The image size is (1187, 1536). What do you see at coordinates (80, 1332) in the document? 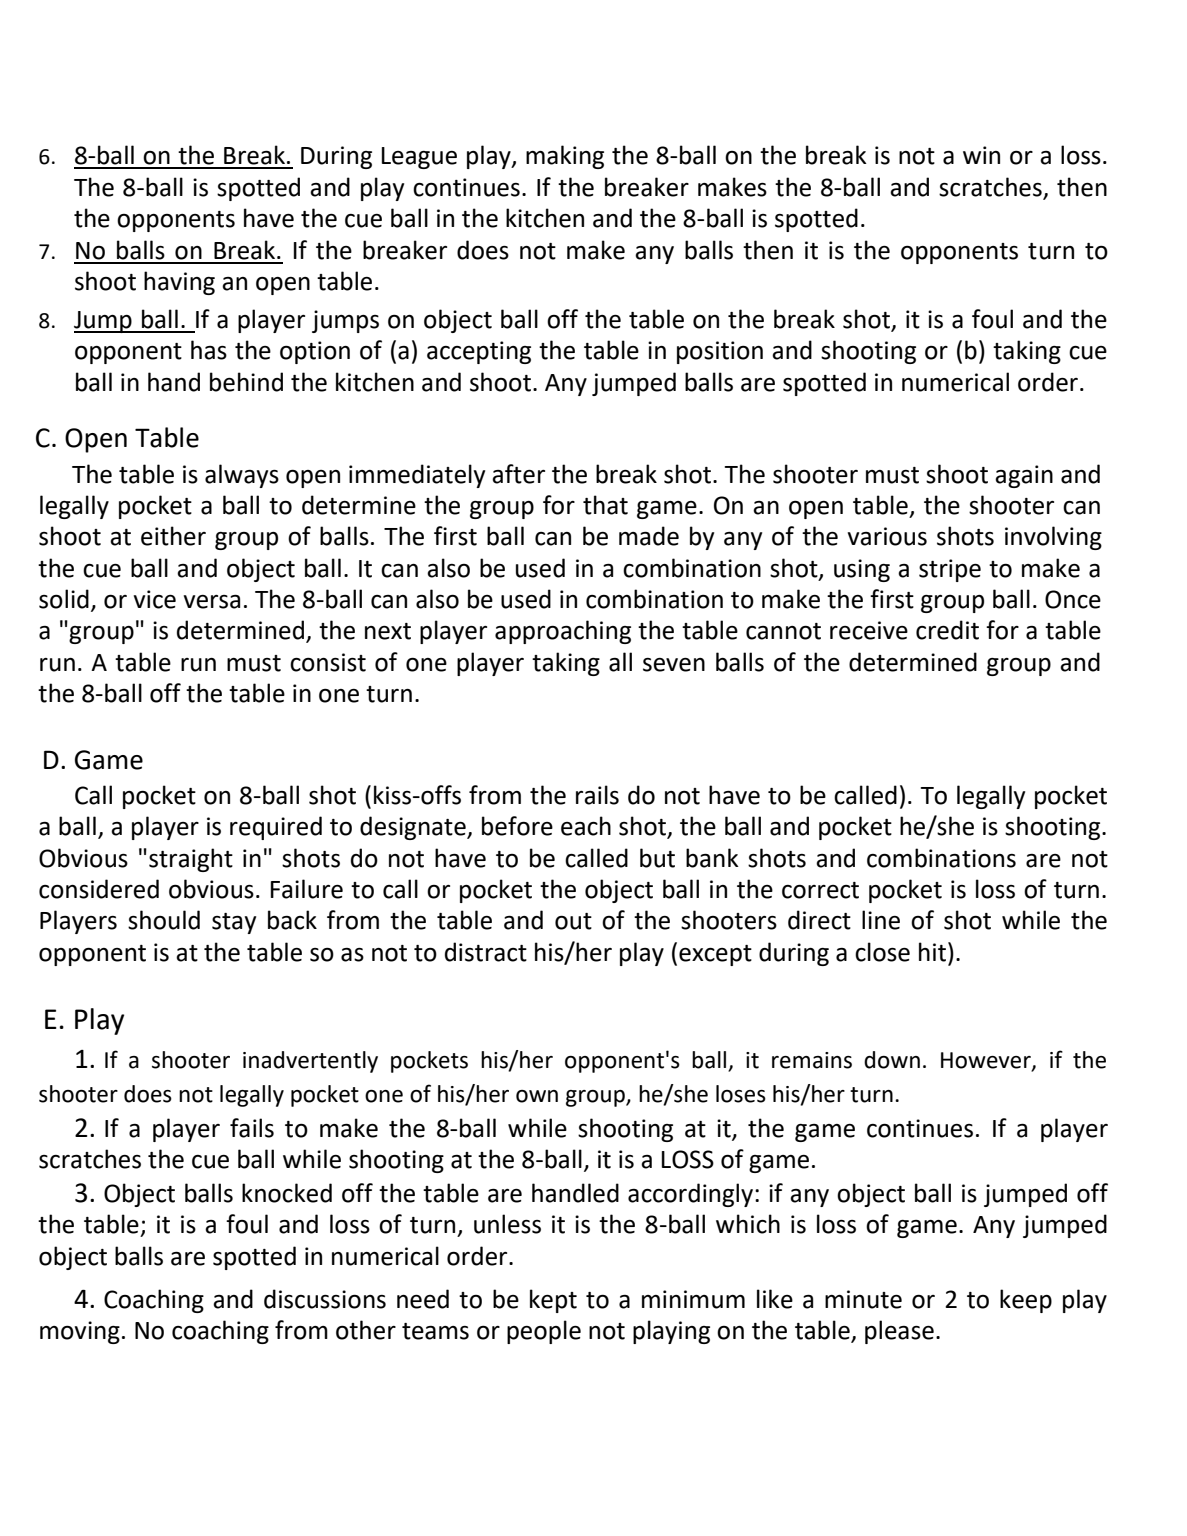
I see `moving` at bounding box center [80, 1332].
